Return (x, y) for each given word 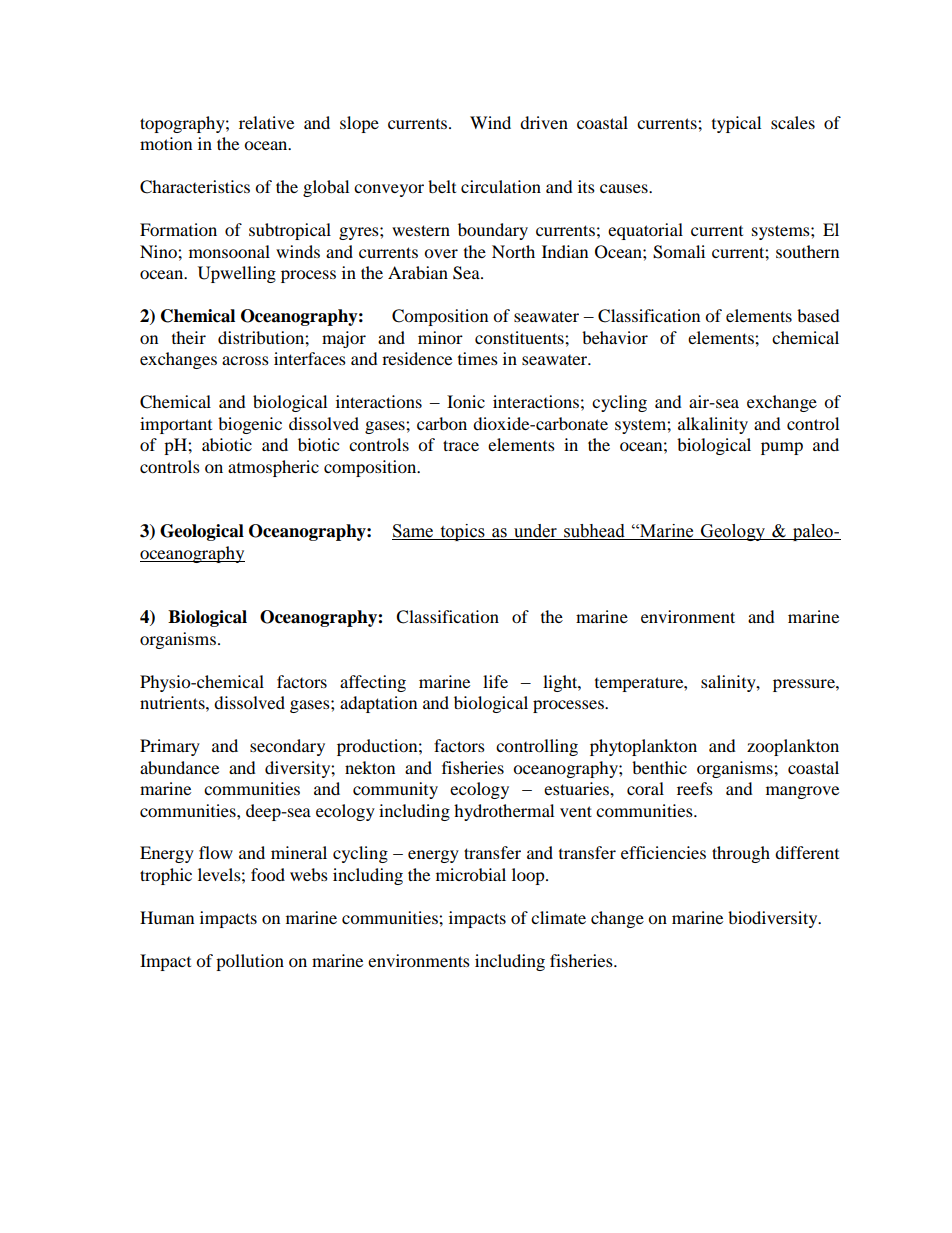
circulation (501, 186)
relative (266, 122)
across (245, 360)
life (495, 681)
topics (462, 532)
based (818, 315)
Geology (733, 532)
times (478, 358)
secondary (287, 747)
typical (736, 124)
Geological (202, 532)
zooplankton (793, 747)
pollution (250, 962)
